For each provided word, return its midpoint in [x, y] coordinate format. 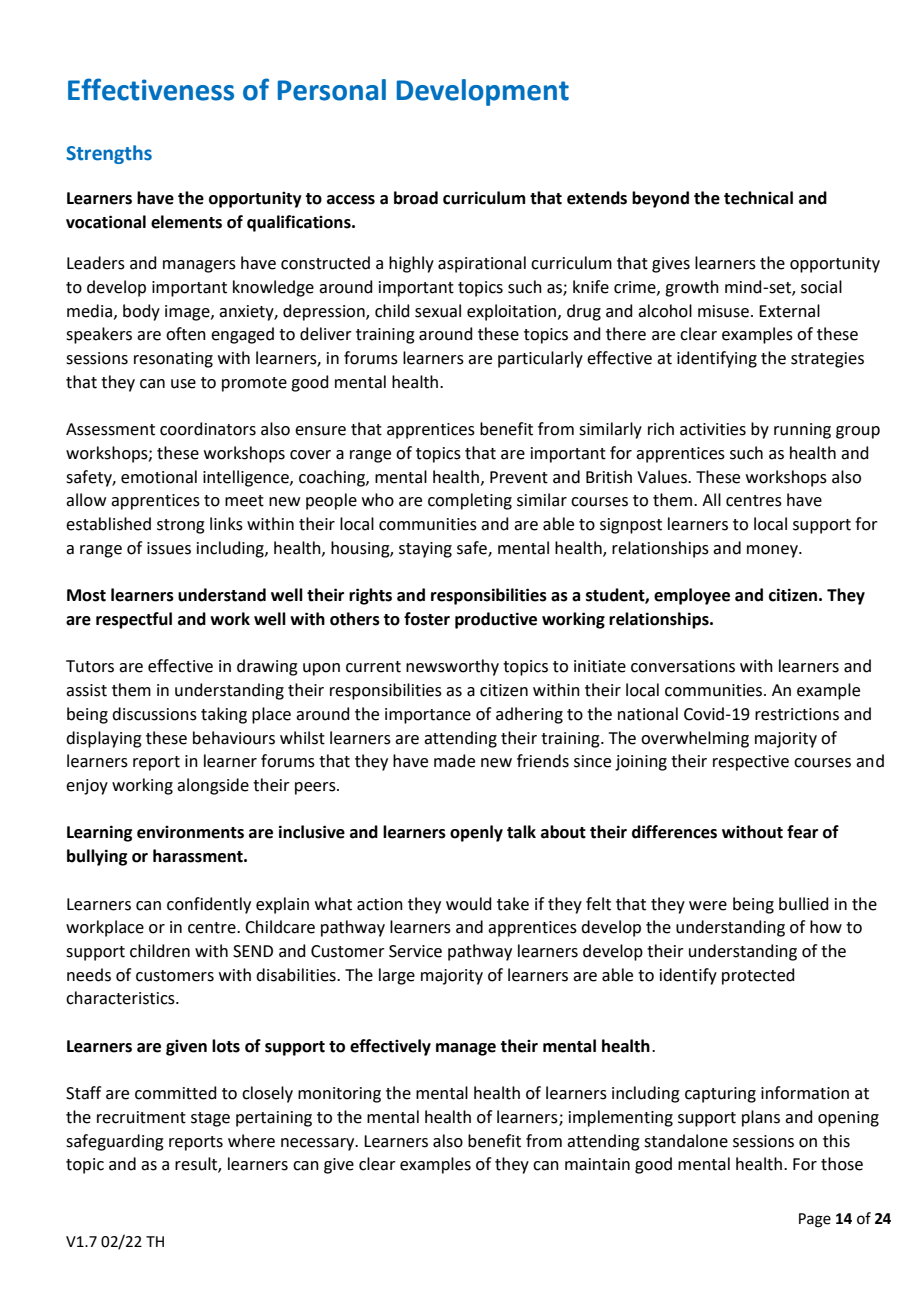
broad [416, 198]
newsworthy [452, 667]
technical [758, 198]
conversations [683, 666]
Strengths [109, 154]
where [251, 1141]
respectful [134, 620]
